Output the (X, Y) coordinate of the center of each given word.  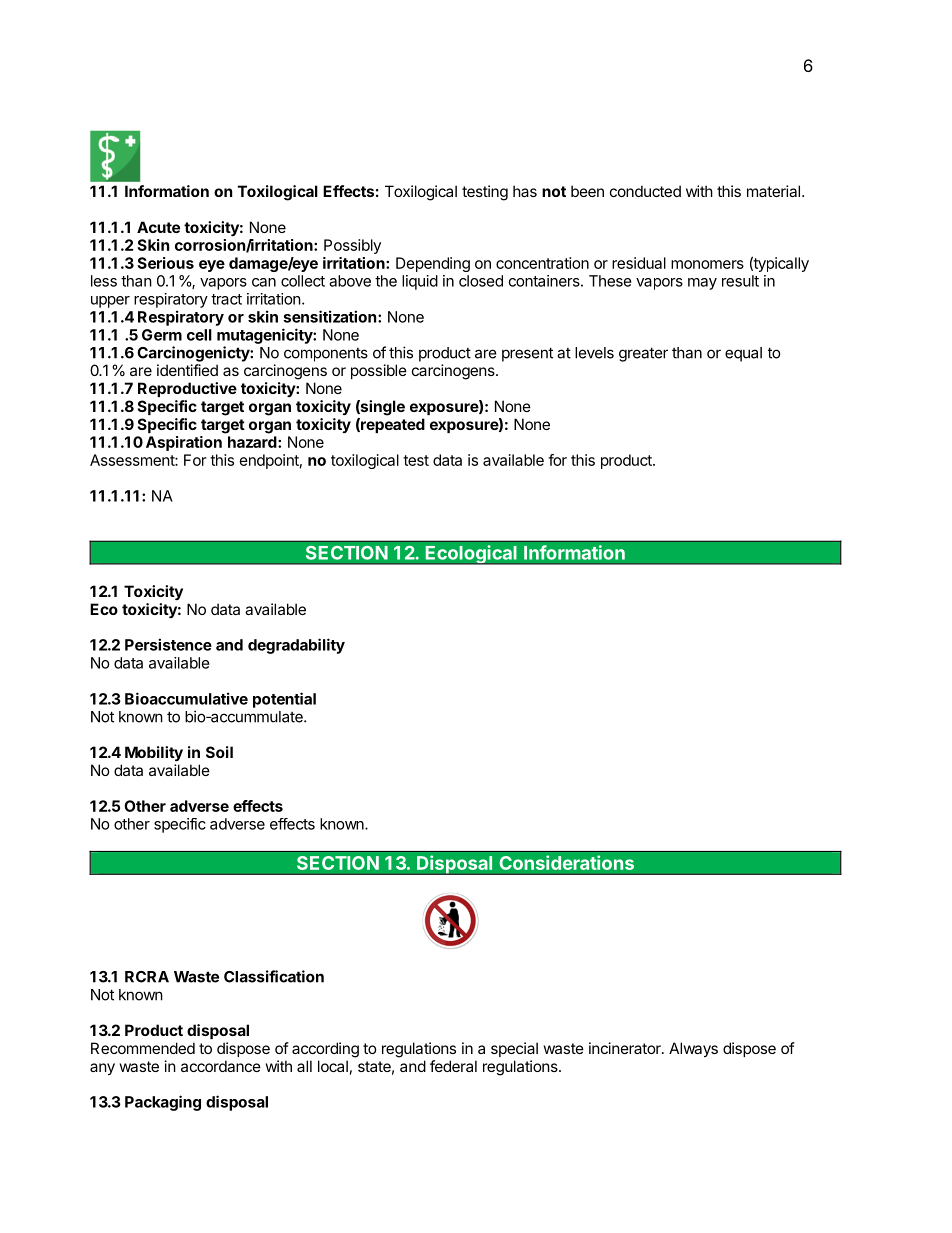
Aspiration (184, 443)
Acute (158, 227)
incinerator (626, 1048)
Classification (274, 976)
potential (284, 700)
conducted (645, 191)
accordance (221, 1066)
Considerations (566, 862)
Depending (433, 264)
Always (693, 1049)
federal (453, 1066)
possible (379, 371)
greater (643, 354)
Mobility (154, 753)
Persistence (168, 644)
